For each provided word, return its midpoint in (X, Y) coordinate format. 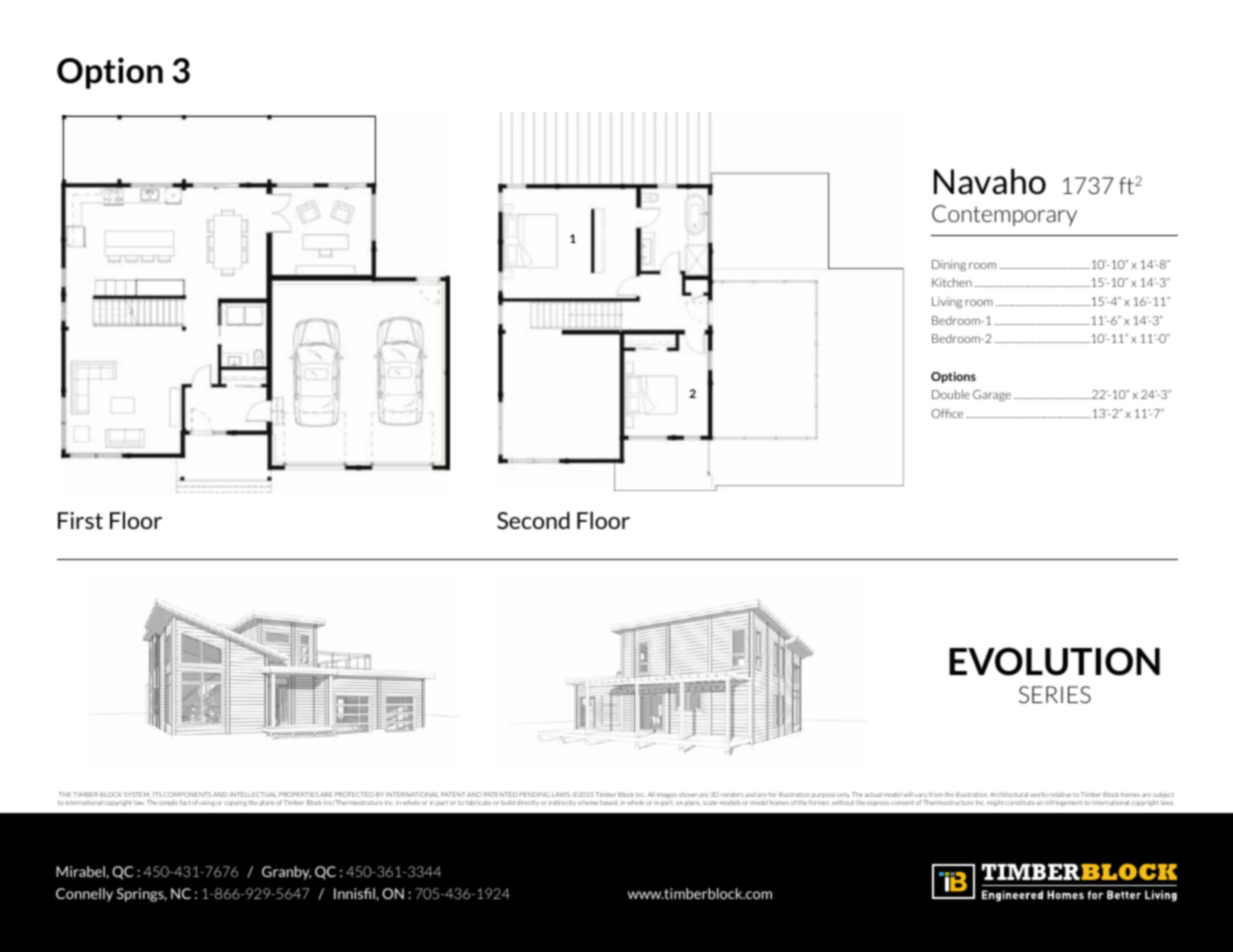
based (609, 802)
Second (533, 520)
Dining (949, 266)
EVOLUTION (1054, 661)
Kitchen (952, 282)
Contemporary (1004, 215)
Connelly (84, 895)
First (80, 520)
